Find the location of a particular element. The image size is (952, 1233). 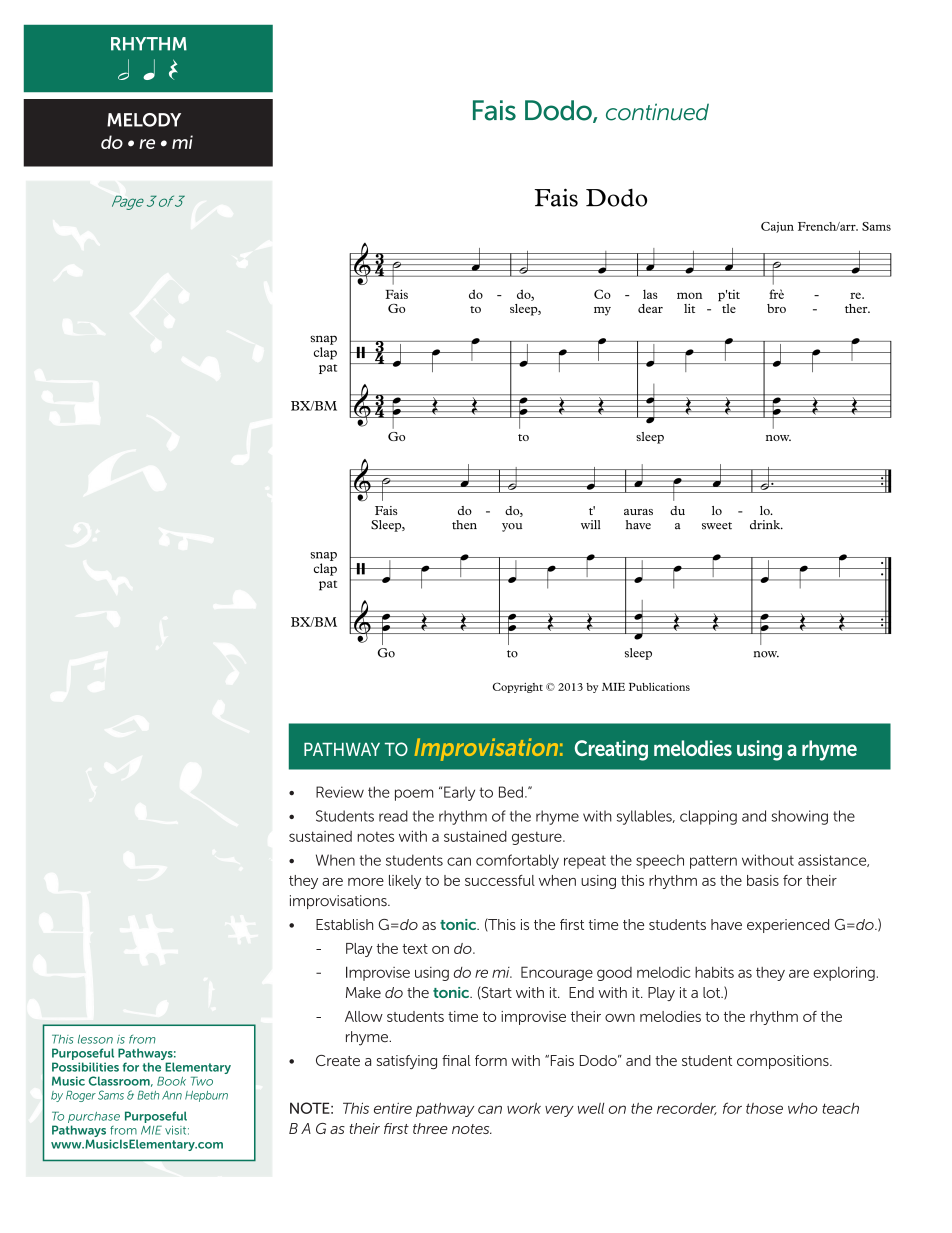

Early is located at coordinates (459, 793).
